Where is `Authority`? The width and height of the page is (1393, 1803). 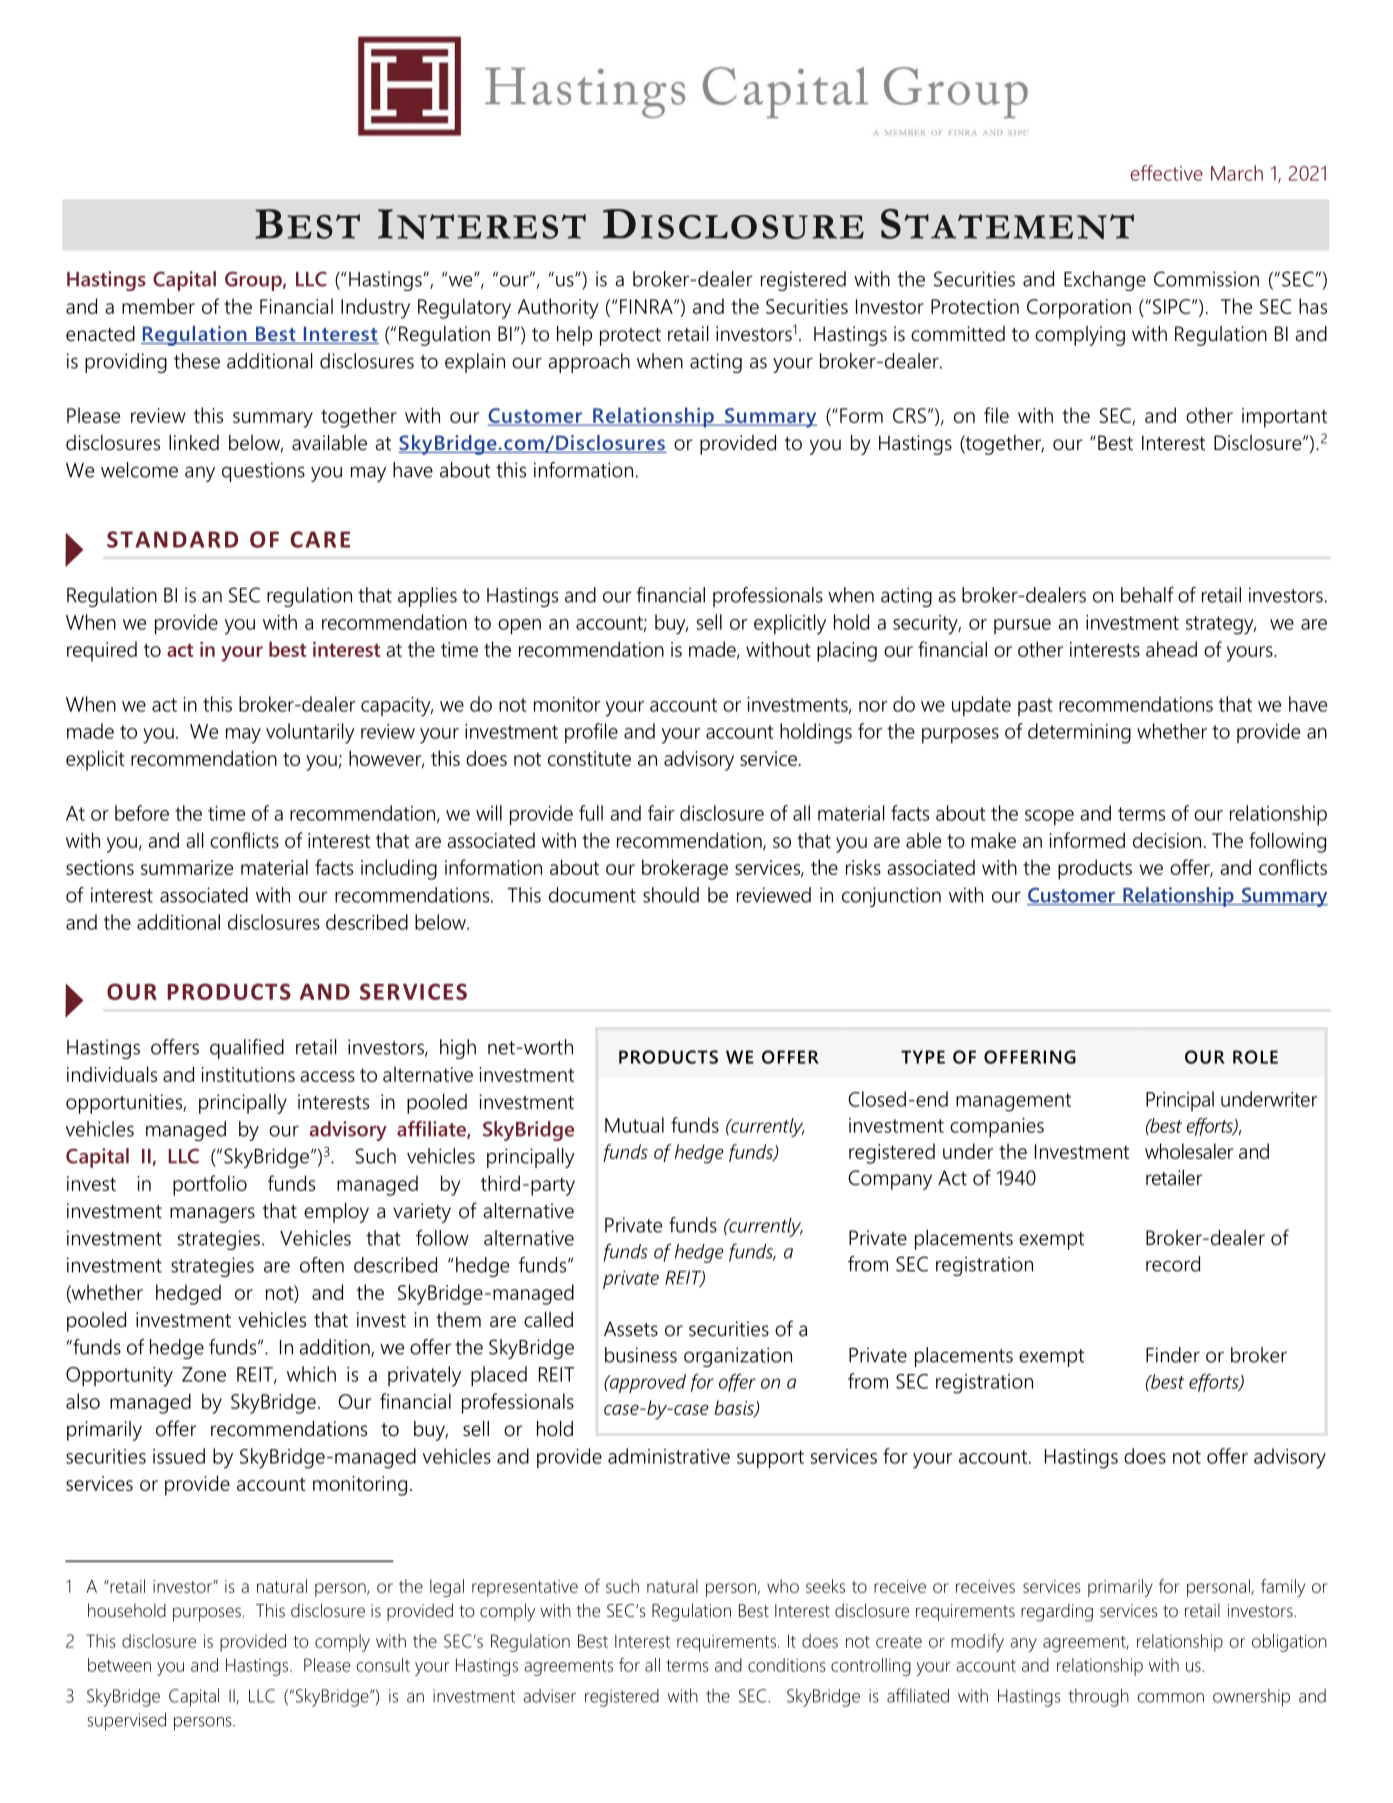 Authority is located at coordinates (558, 308).
